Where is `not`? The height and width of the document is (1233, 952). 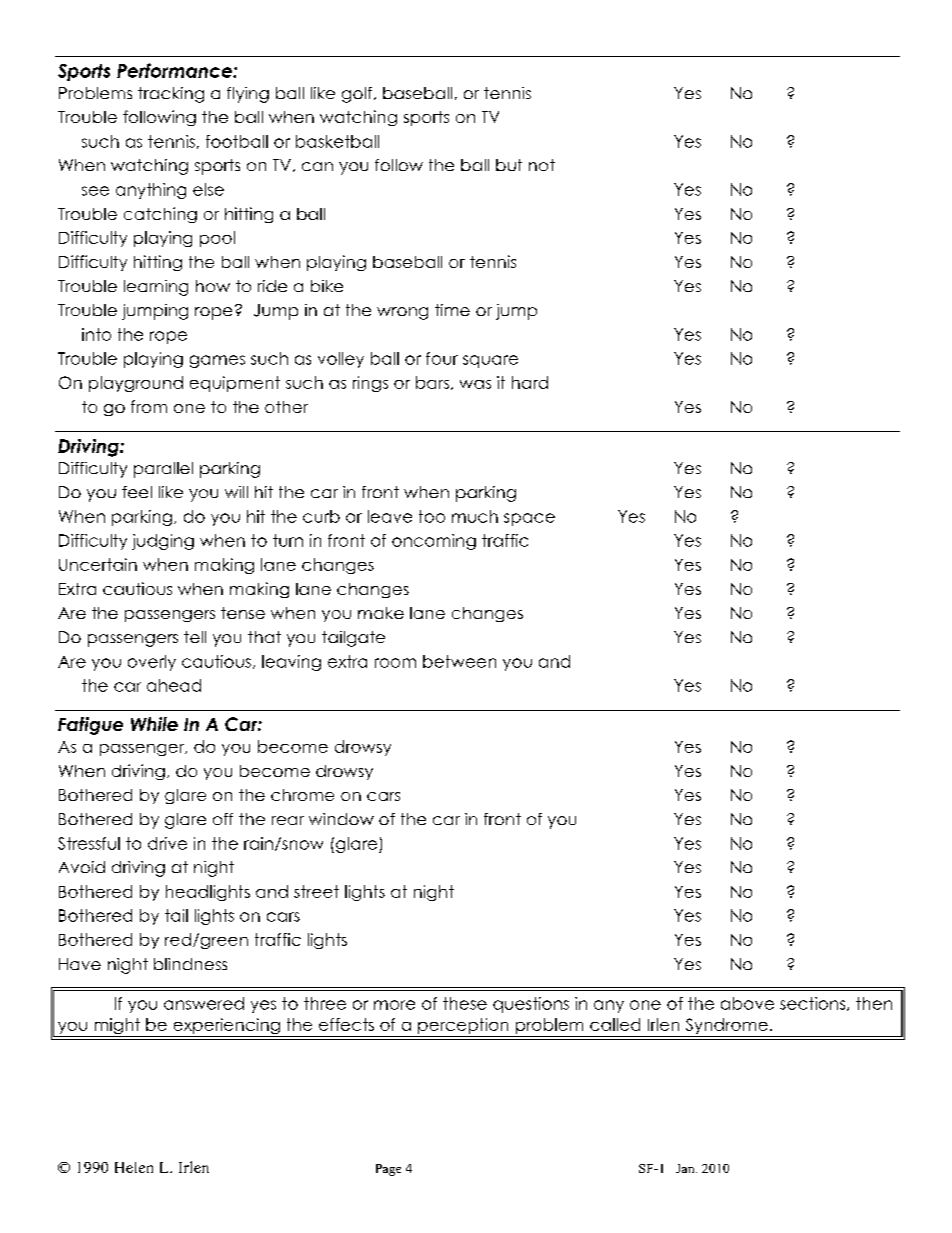
not is located at coordinates (542, 165).
